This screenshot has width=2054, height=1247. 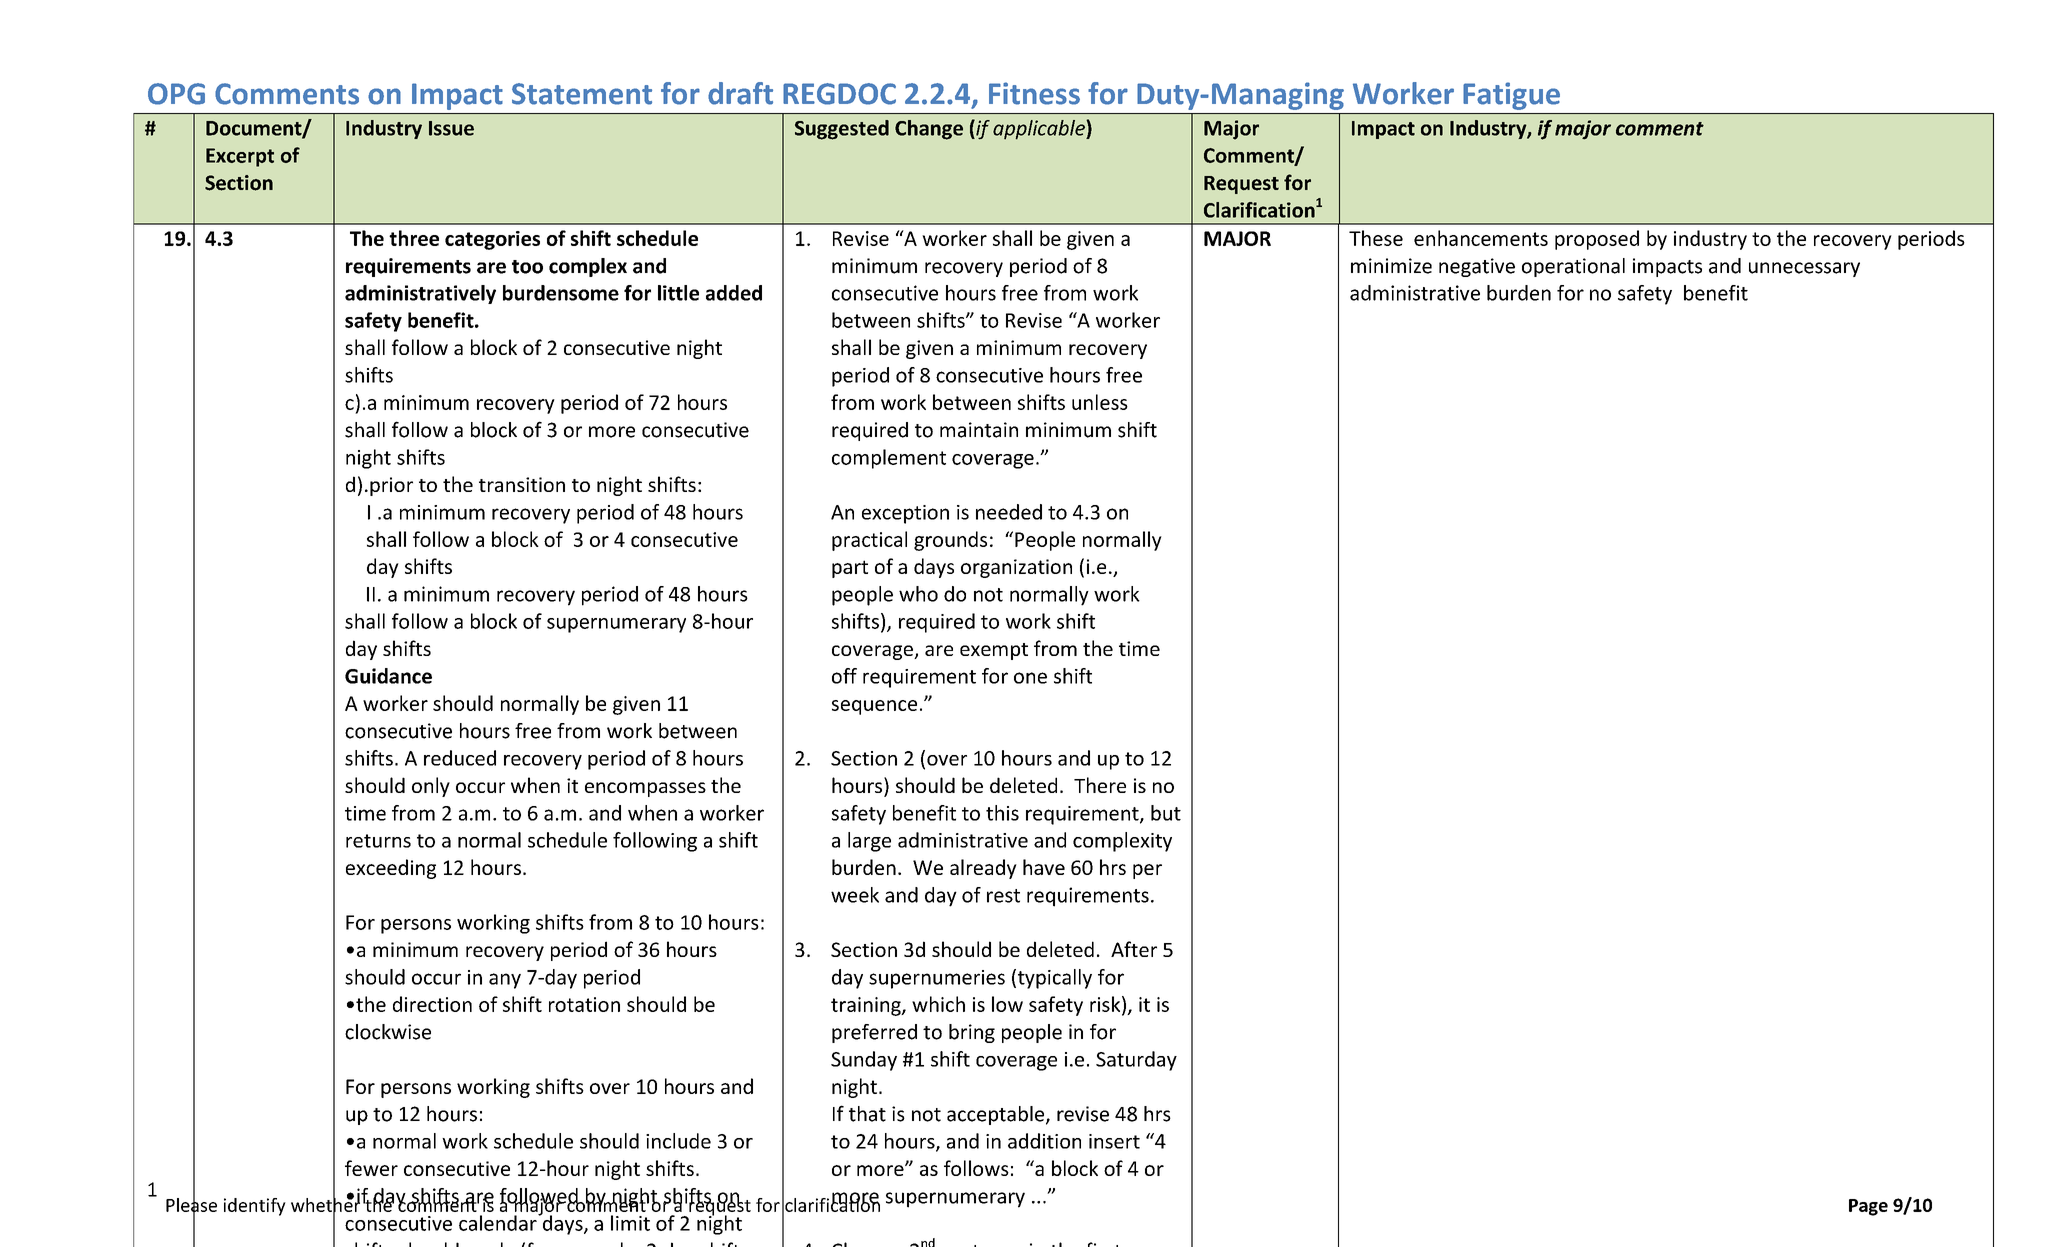 I want to click on After, so click(x=1134, y=949).
